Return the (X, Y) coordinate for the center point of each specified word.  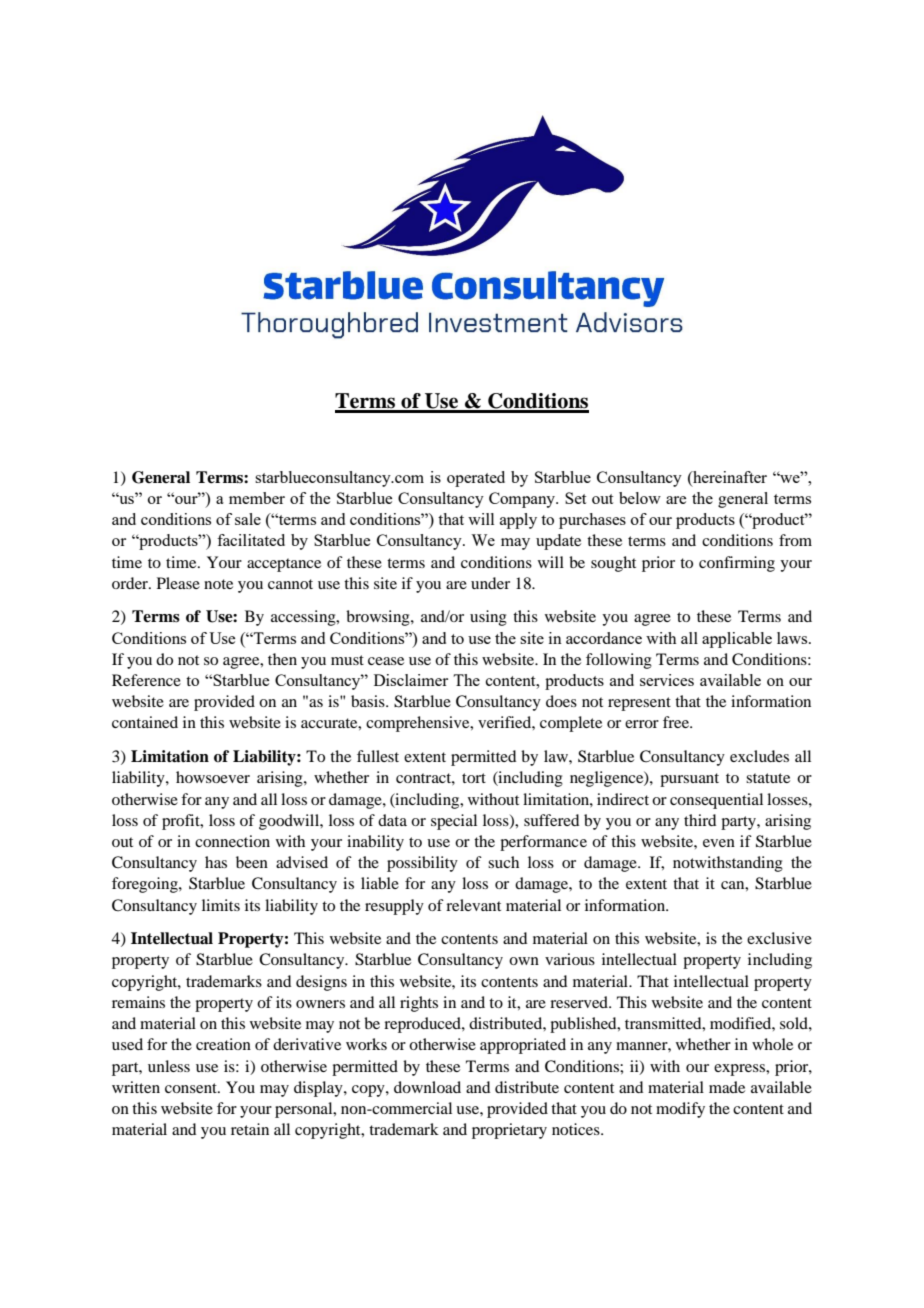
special (454, 822)
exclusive (779, 938)
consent (192, 1088)
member (257, 498)
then (282, 659)
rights (419, 1004)
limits (221, 905)
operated (476, 479)
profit (182, 822)
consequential (716, 801)
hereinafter (729, 477)
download (427, 1087)
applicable (737, 640)
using (488, 618)
